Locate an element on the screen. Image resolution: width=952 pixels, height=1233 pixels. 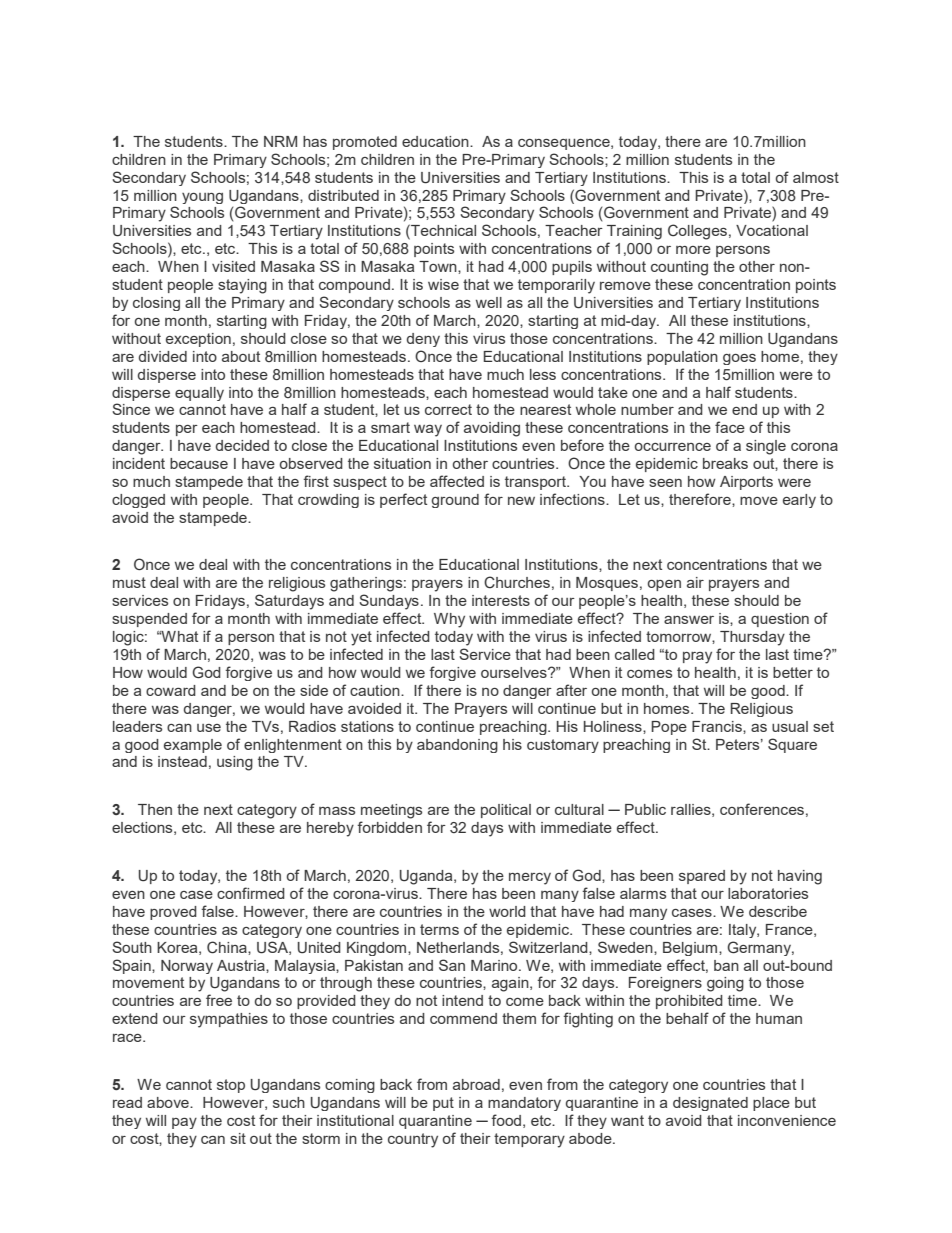
promoted is located at coordinates (365, 143).
